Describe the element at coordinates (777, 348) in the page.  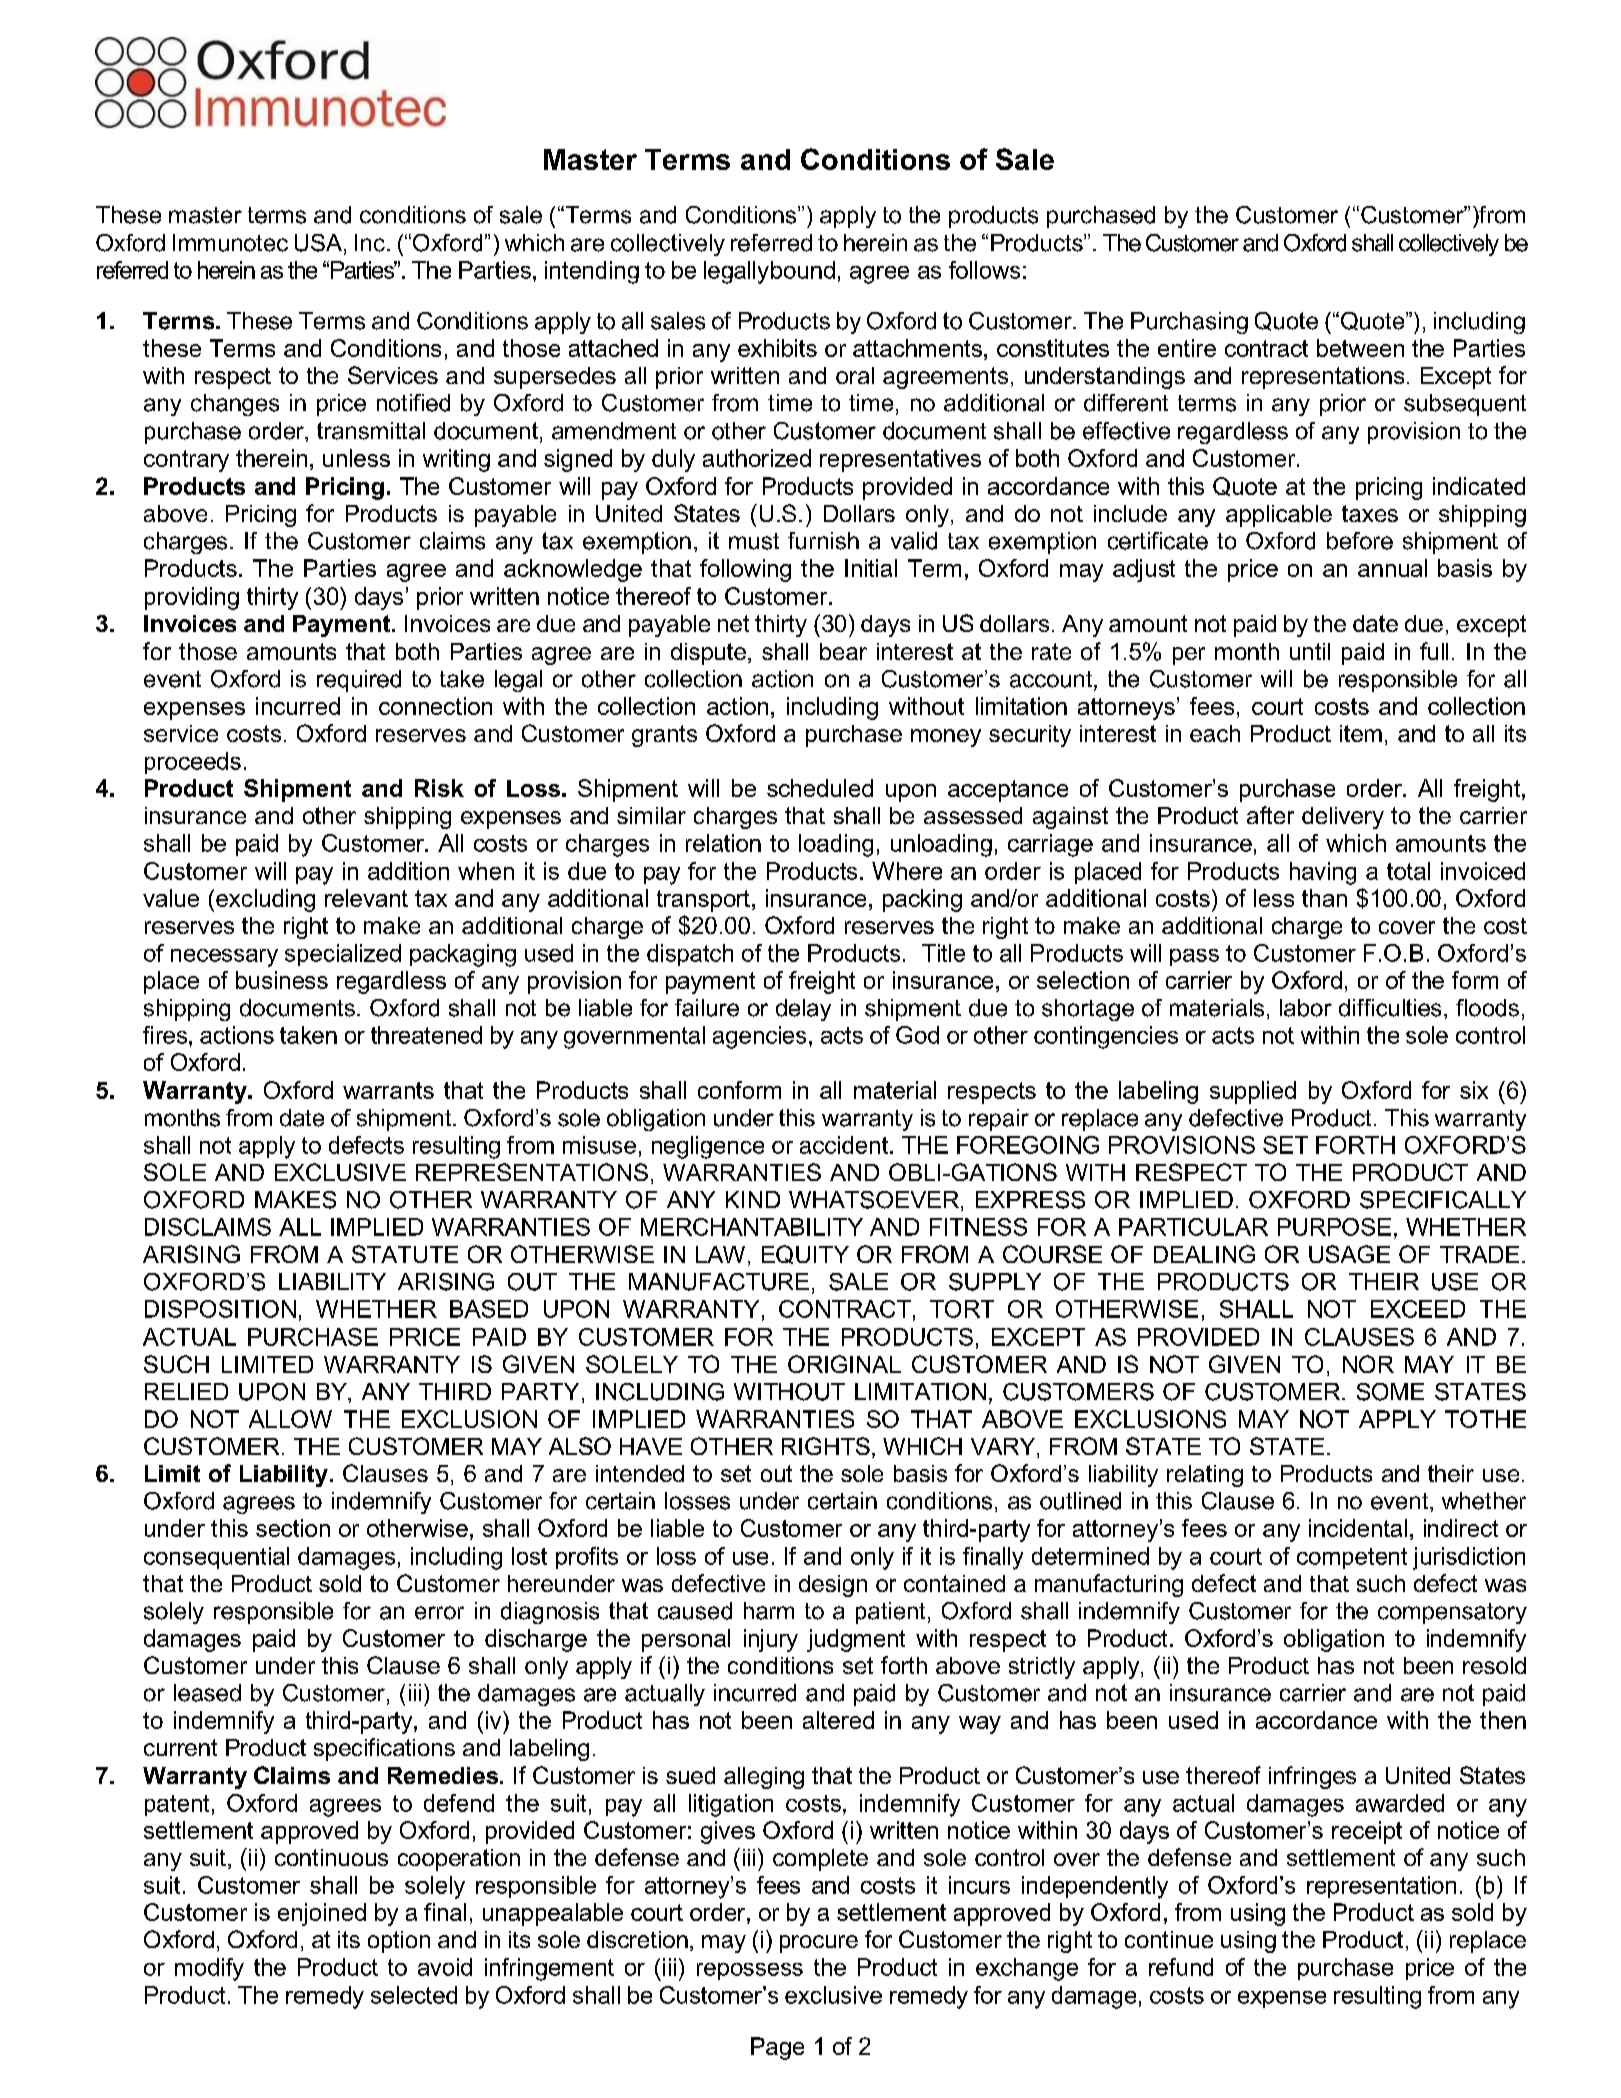
I see `exhibits` at that location.
